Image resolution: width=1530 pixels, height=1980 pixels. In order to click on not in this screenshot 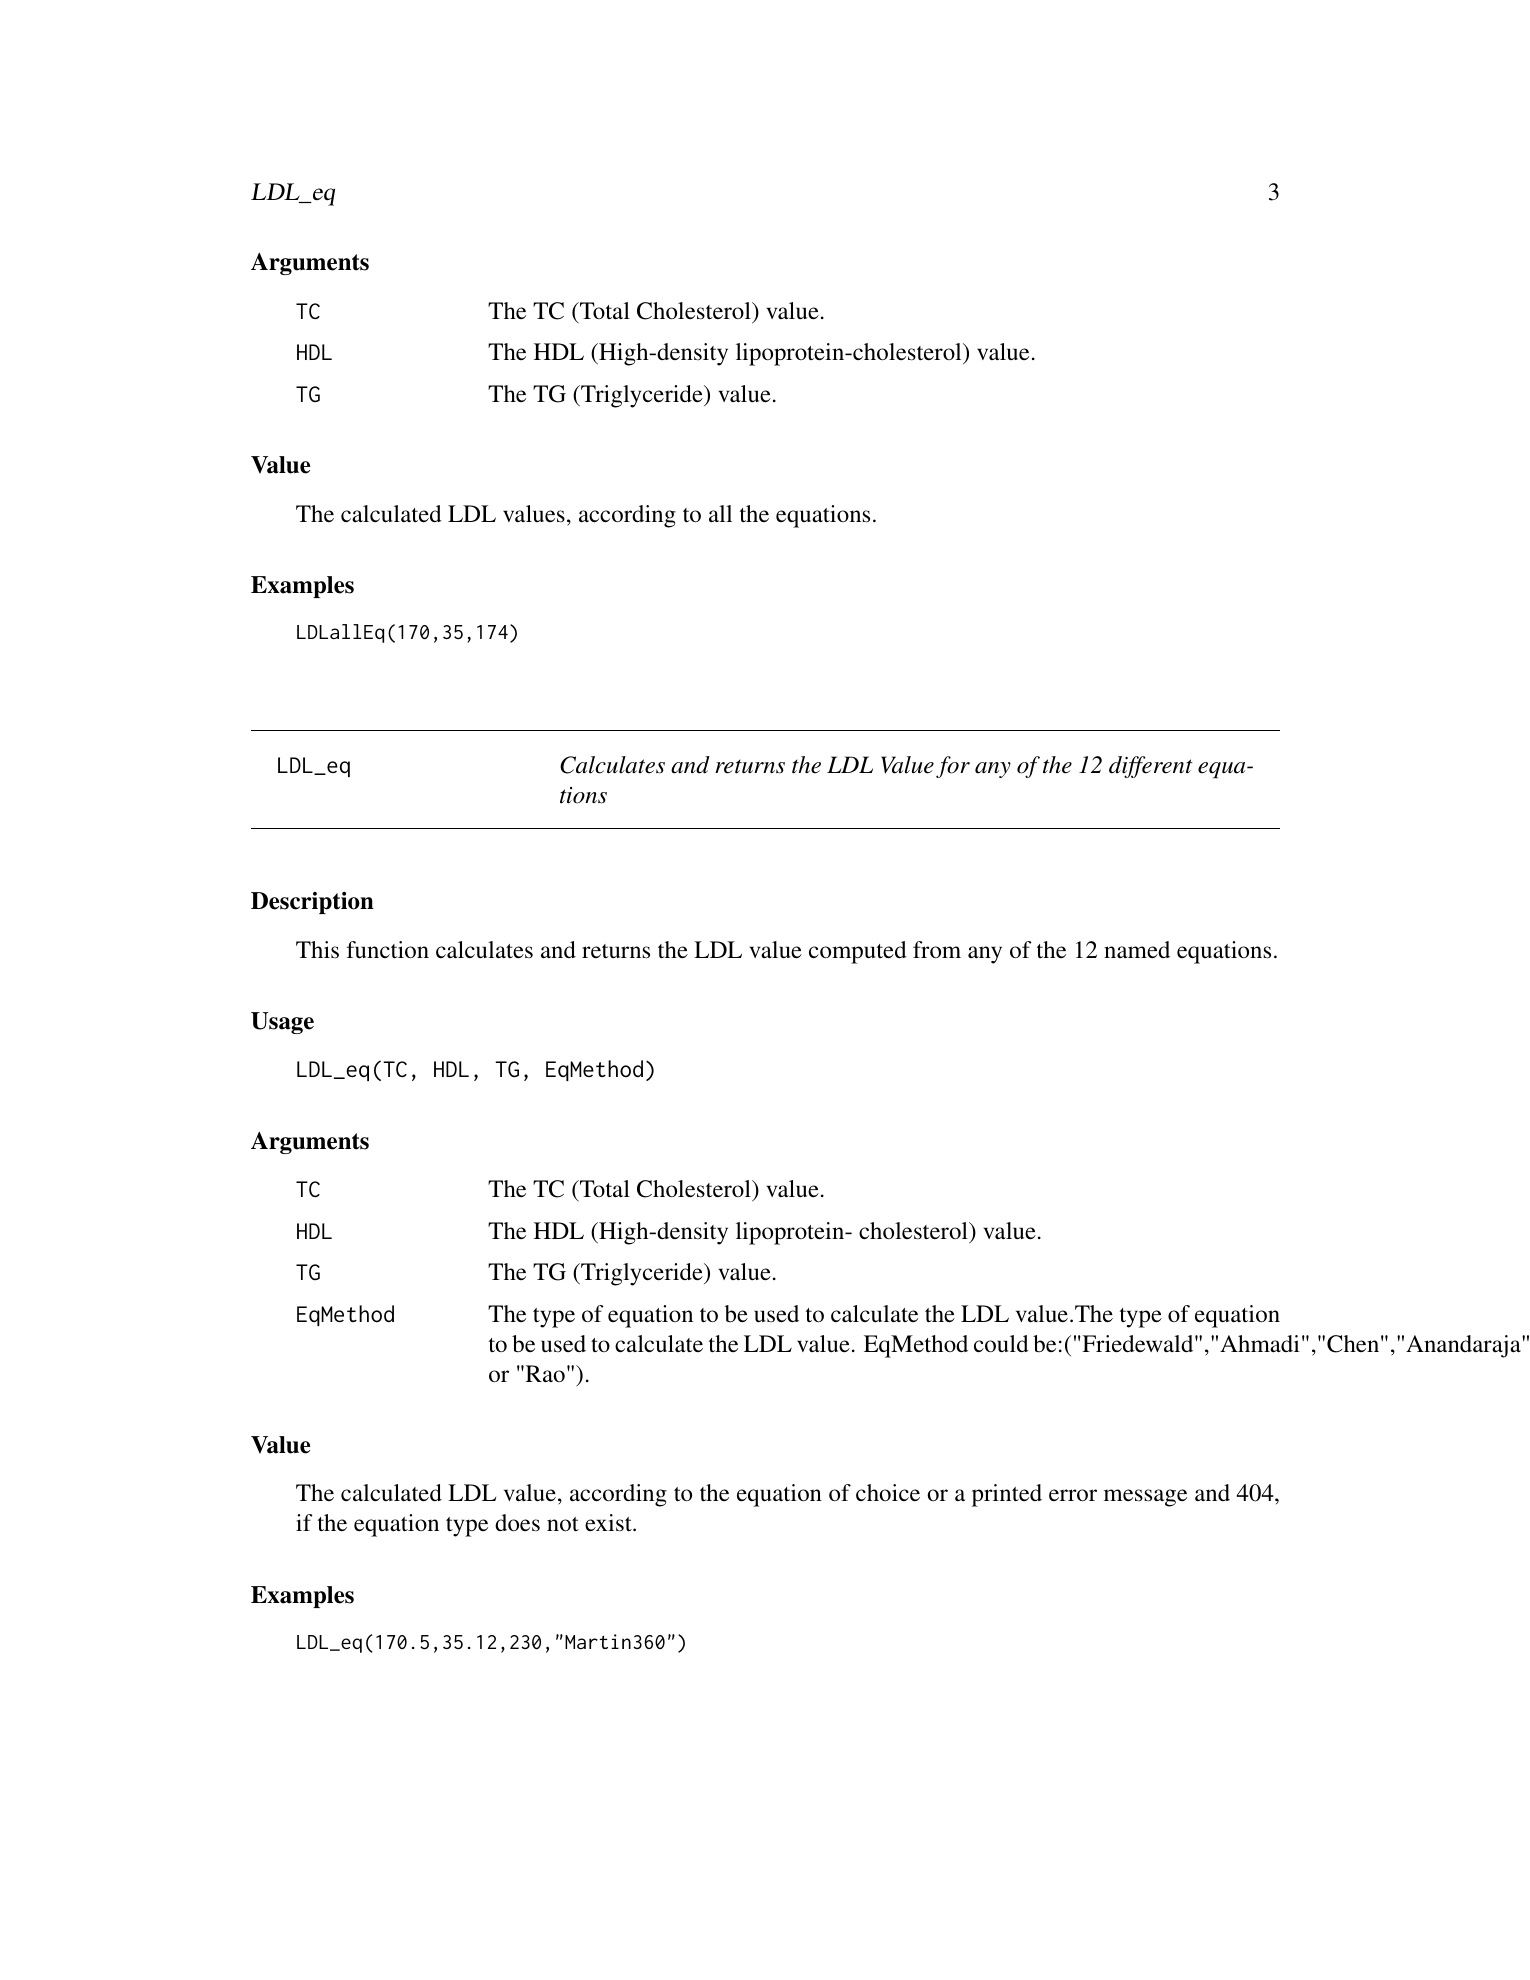, I will do `click(563, 1524)`.
